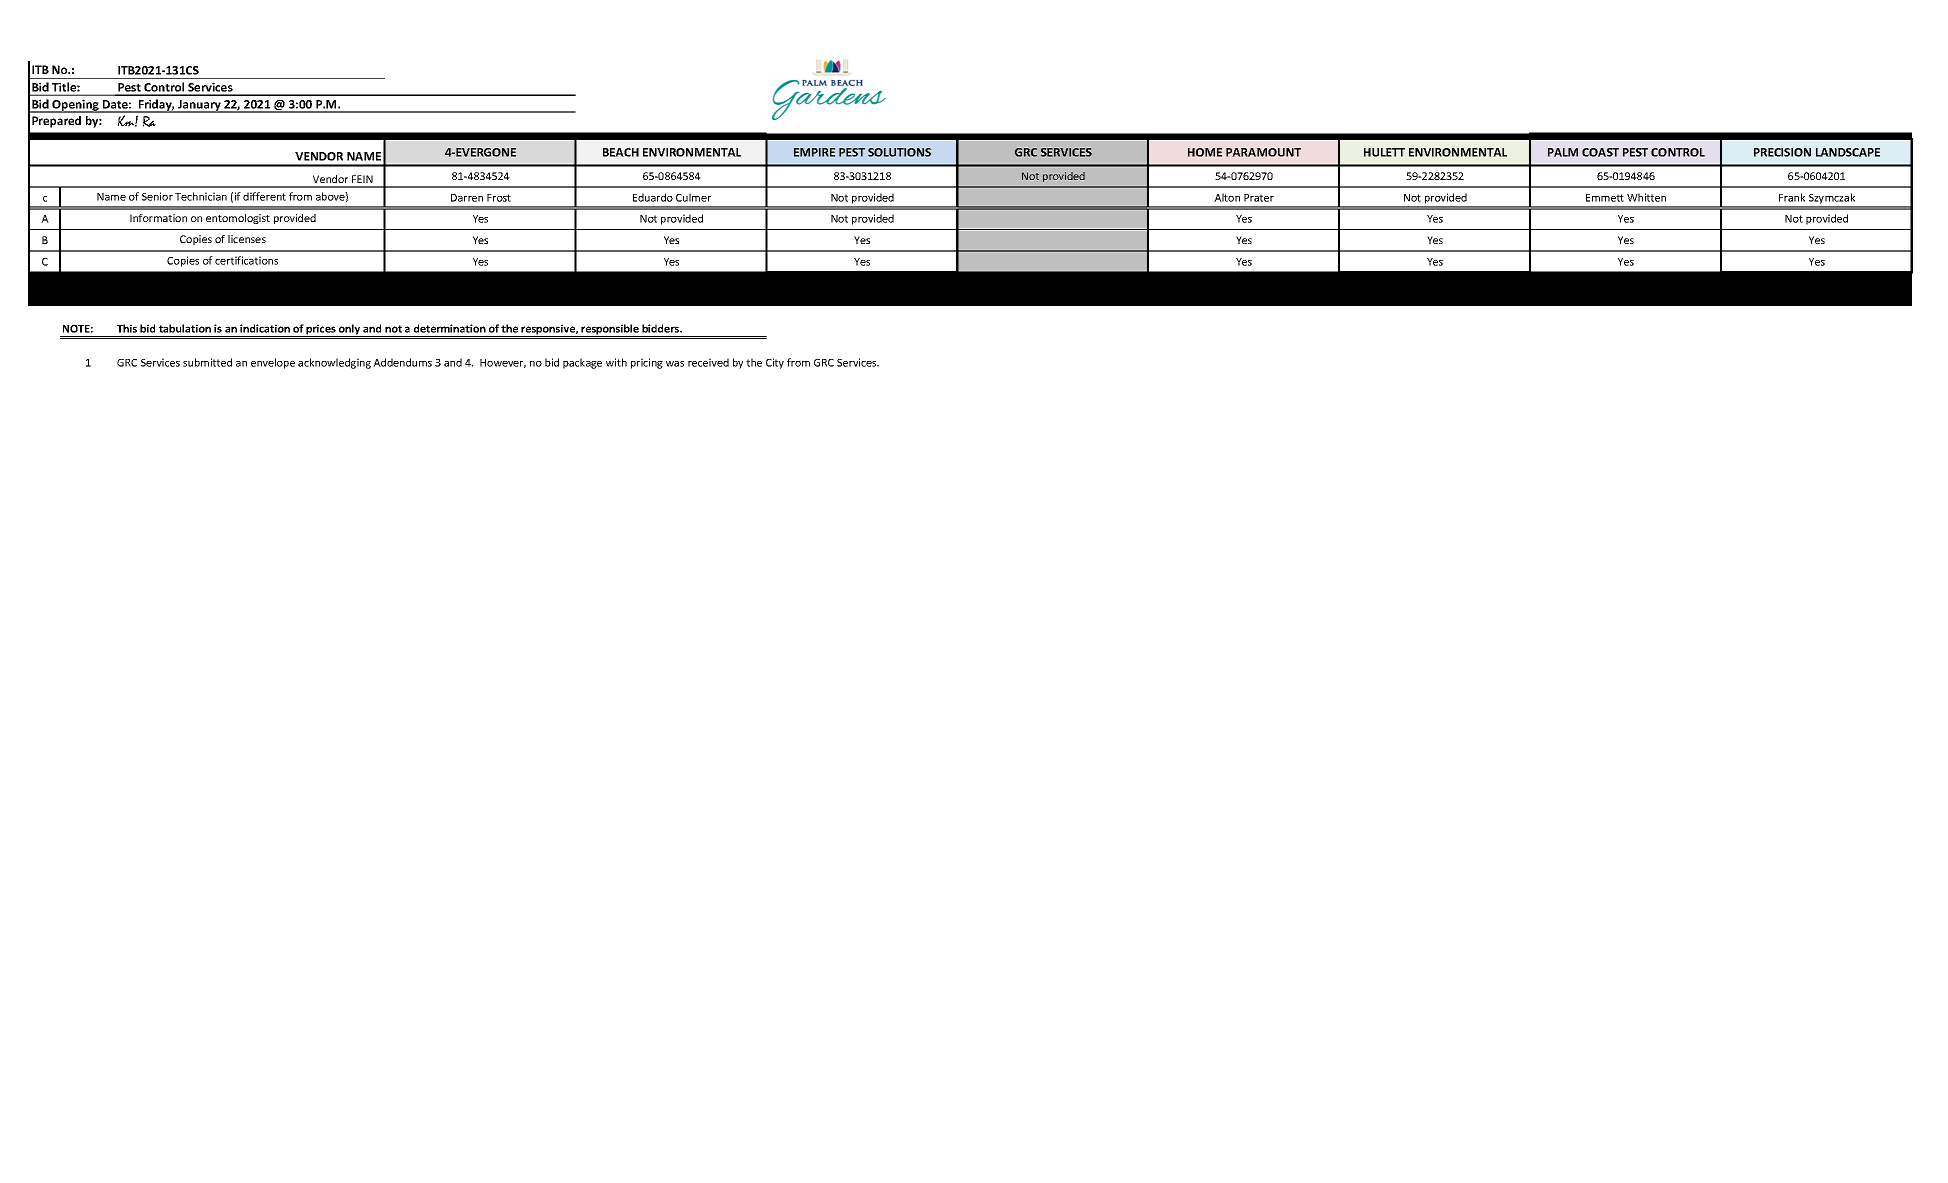  Describe the element at coordinates (450, 328) in the document. I see `determination` at that location.
